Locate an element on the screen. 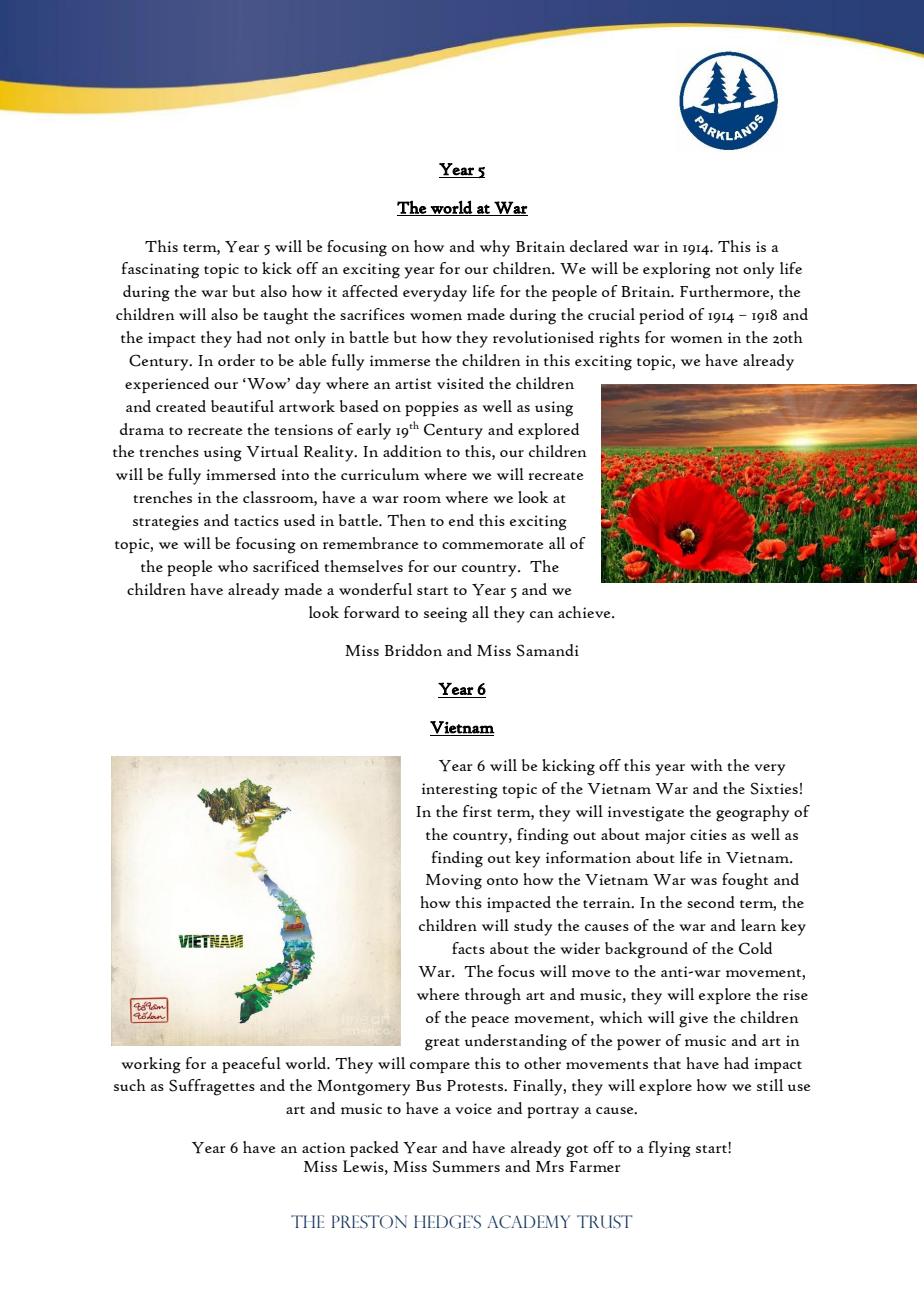  action is located at coordinates (324, 1148).
